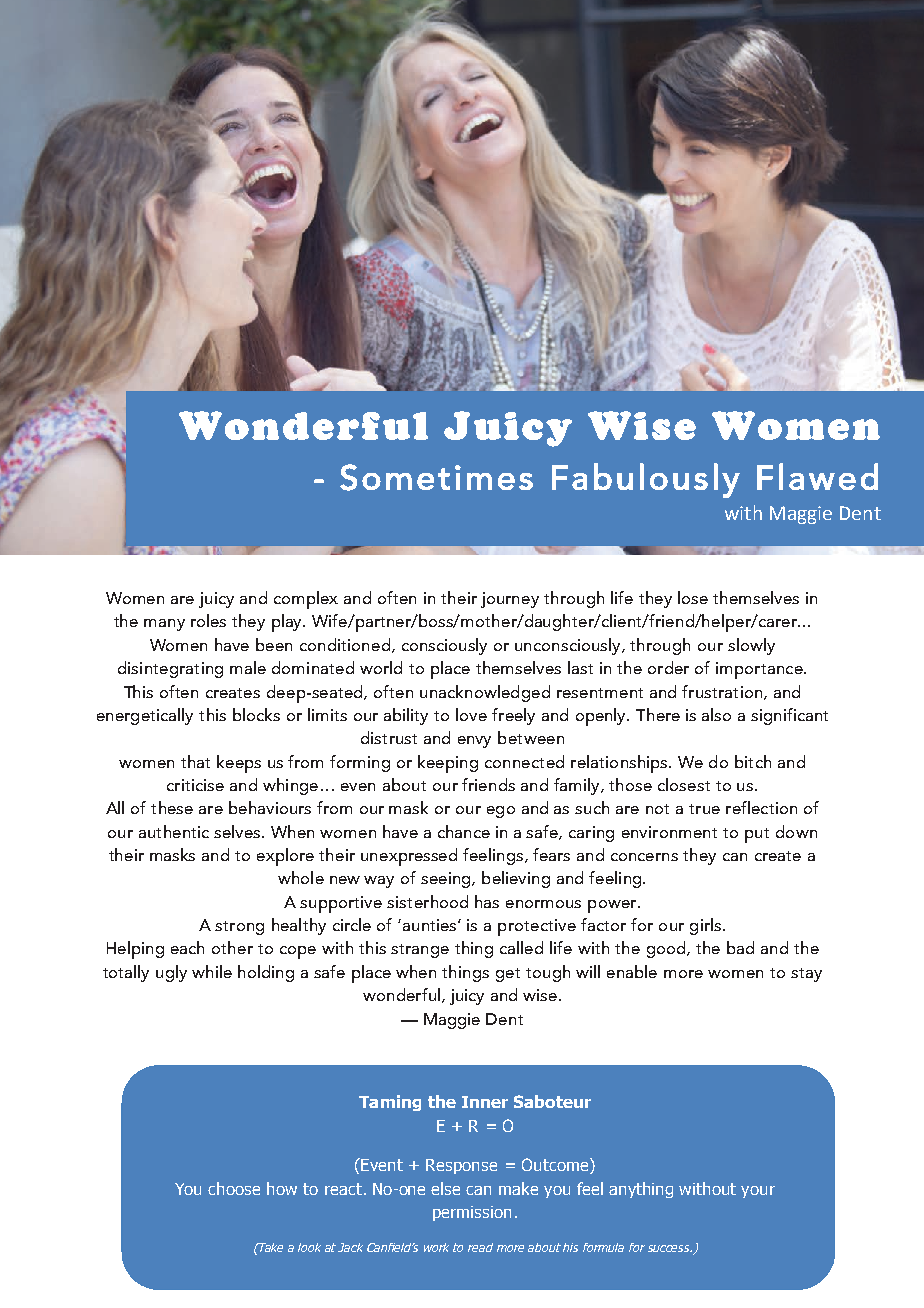 The image size is (924, 1308). Describe the element at coordinates (464, 831) in the page. I see `chance` at that location.
